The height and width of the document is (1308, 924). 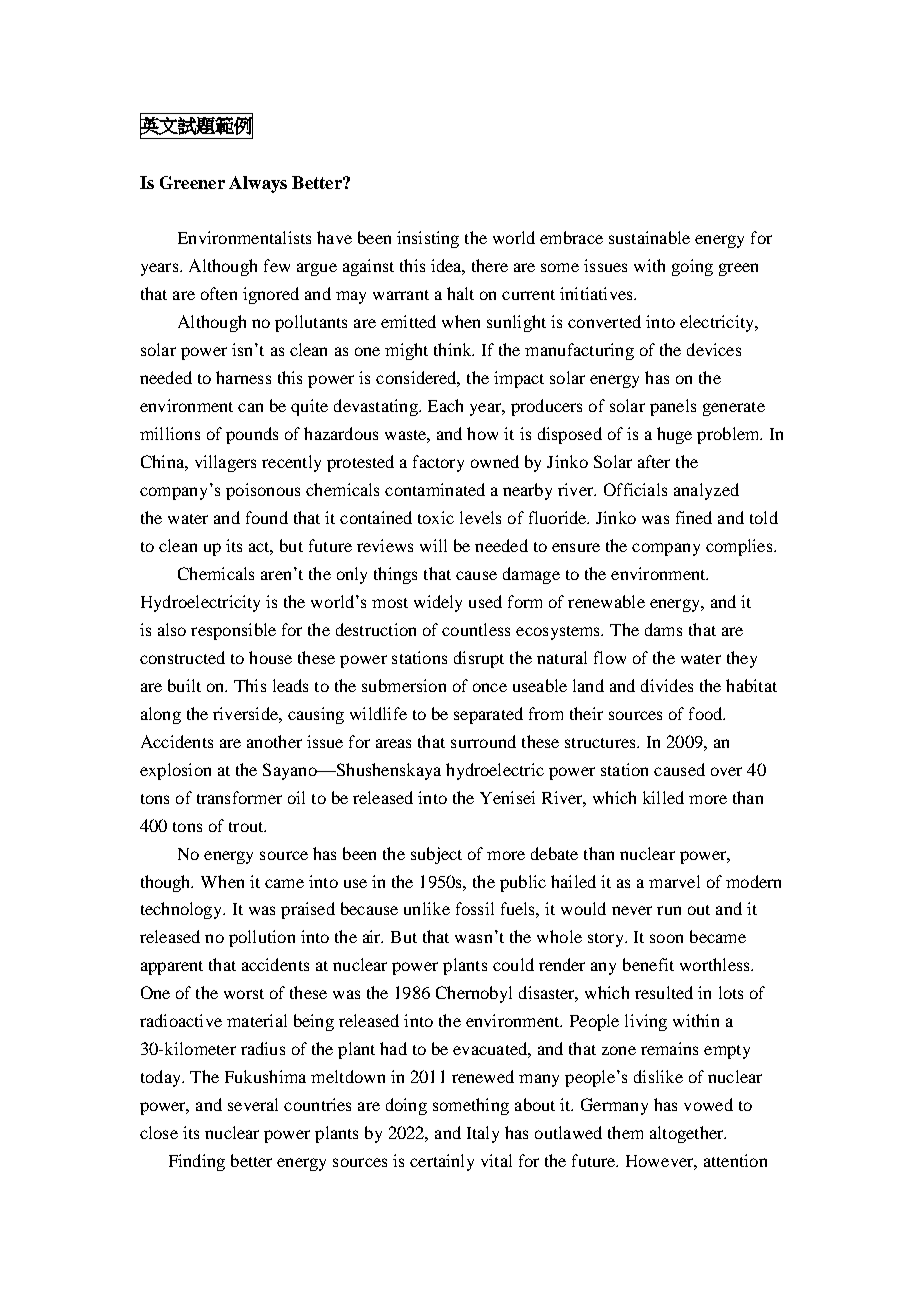 I want to click on several, so click(x=253, y=1104).
